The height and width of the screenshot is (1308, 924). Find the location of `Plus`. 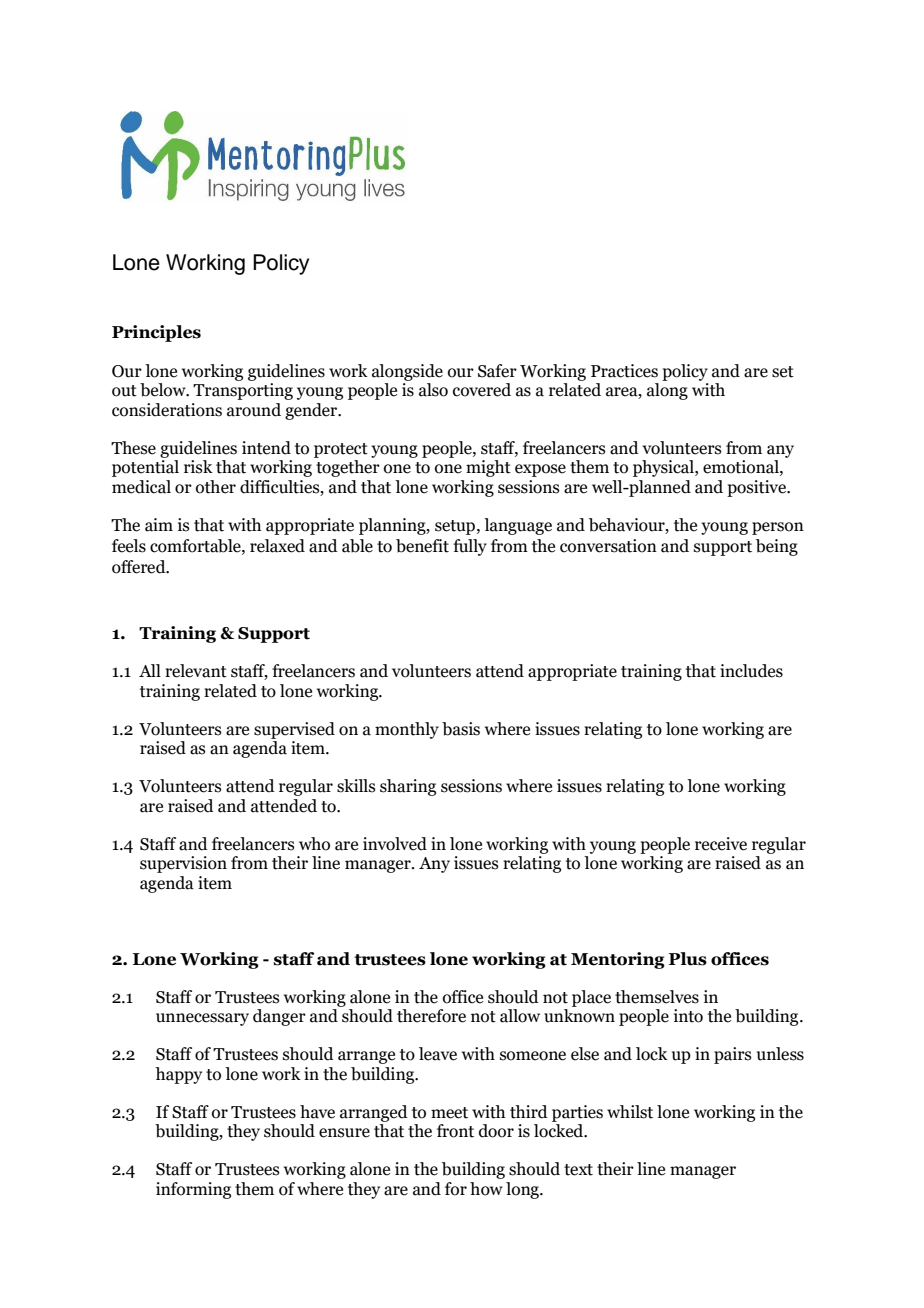

Plus is located at coordinates (688, 959).
